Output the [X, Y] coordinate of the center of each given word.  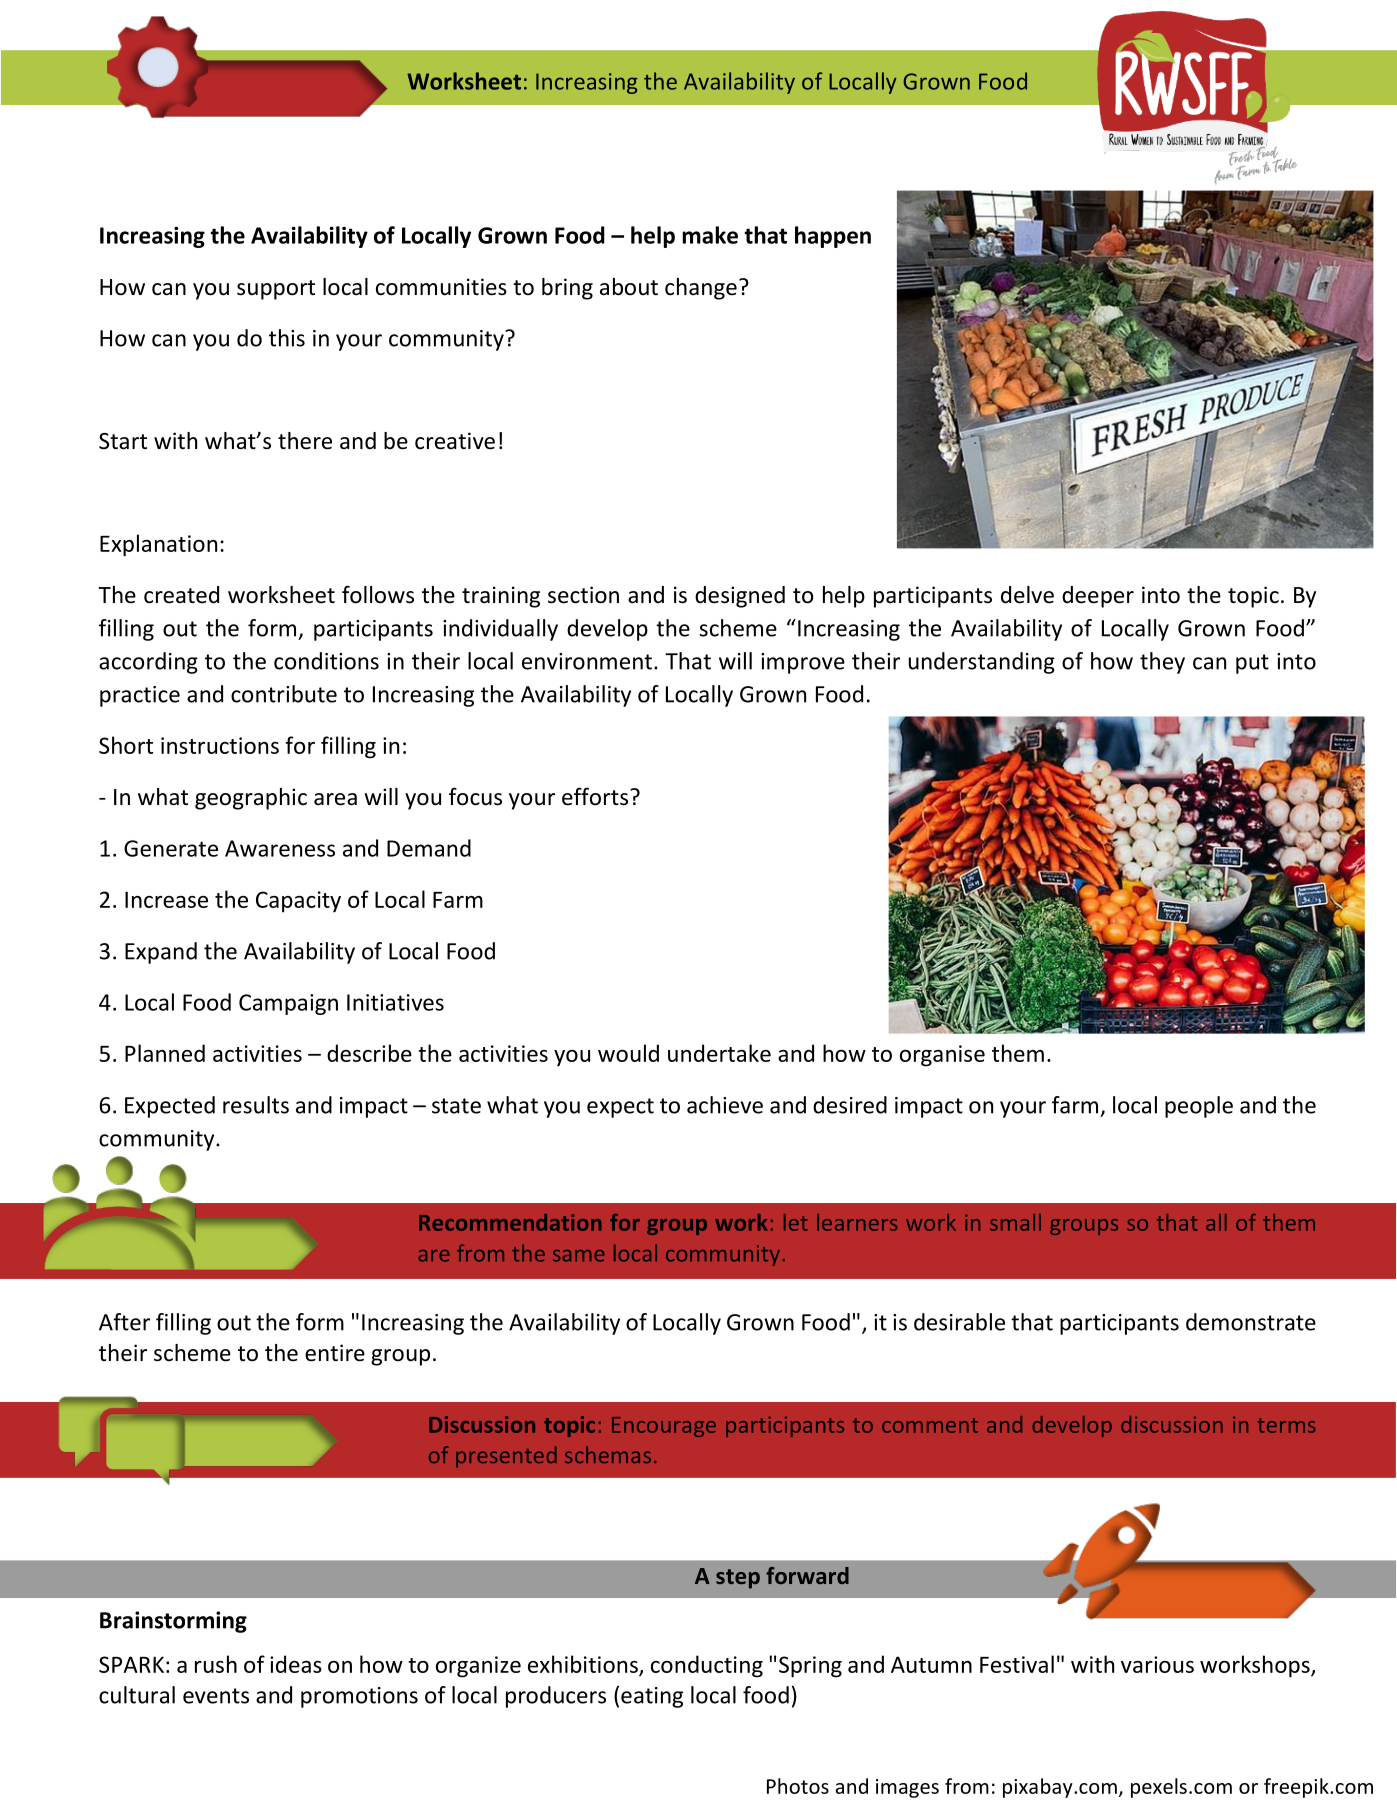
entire [335, 1353]
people [1199, 1107]
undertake [719, 1053]
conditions [326, 661]
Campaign [288, 1004]
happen [833, 237]
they [1162, 663]
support [276, 290]
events [216, 1696]
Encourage [664, 1427]
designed [740, 597]
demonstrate [1251, 1322]
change [701, 289]
